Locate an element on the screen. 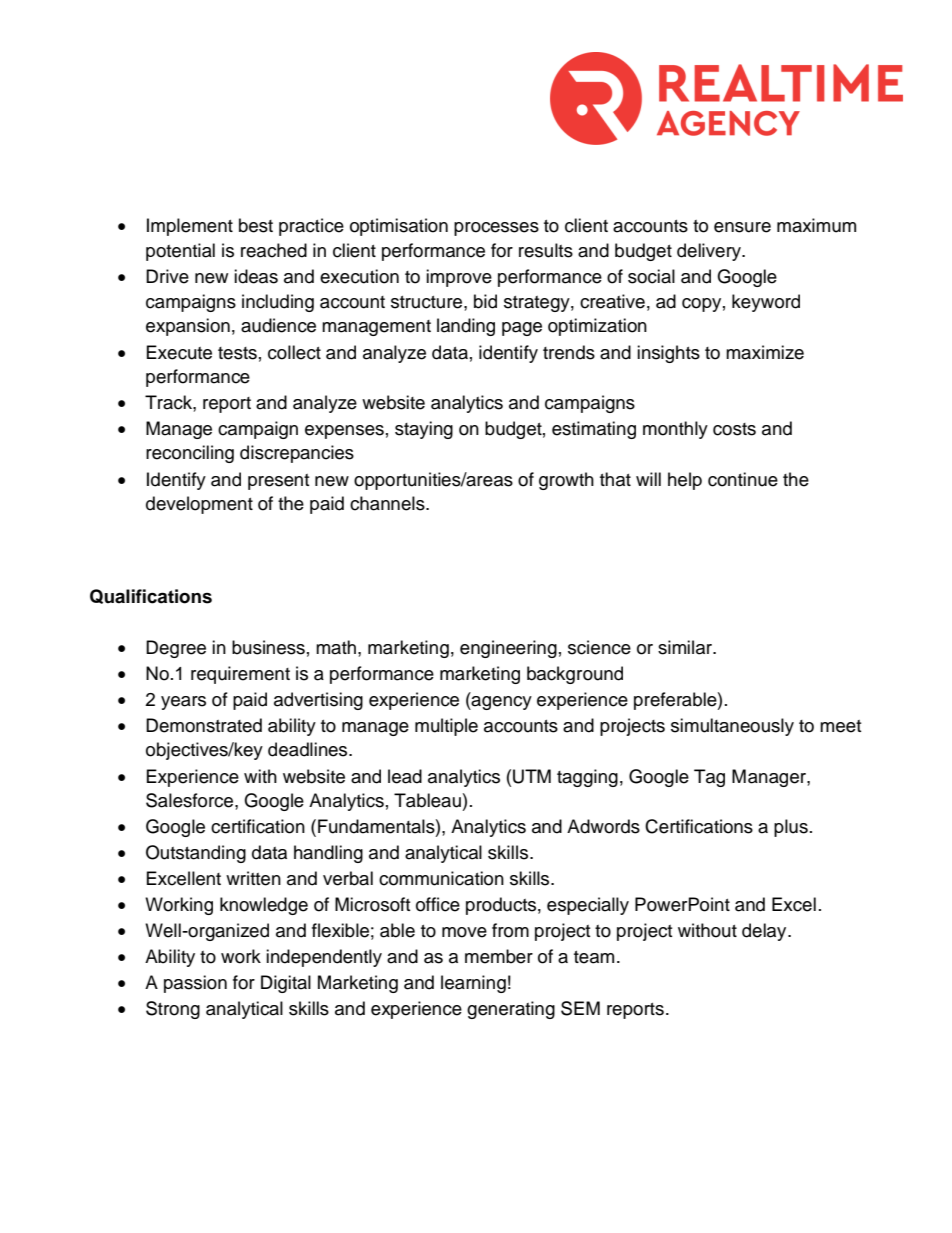  ensure is located at coordinates (742, 227).
